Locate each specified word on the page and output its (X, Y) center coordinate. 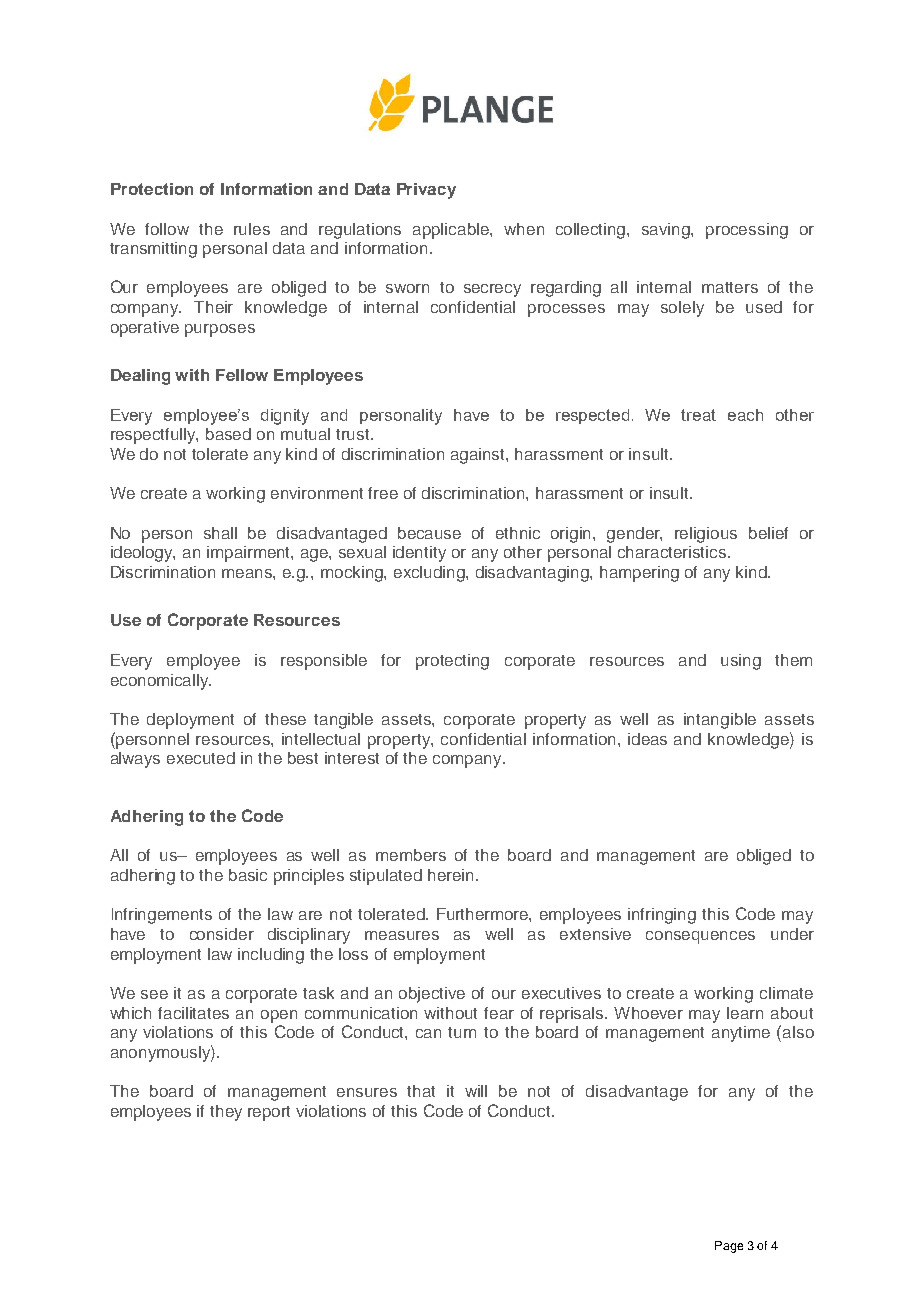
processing (747, 231)
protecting (452, 662)
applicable (452, 231)
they (226, 1113)
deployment (190, 721)
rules (252, 229)
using (741, 662)
